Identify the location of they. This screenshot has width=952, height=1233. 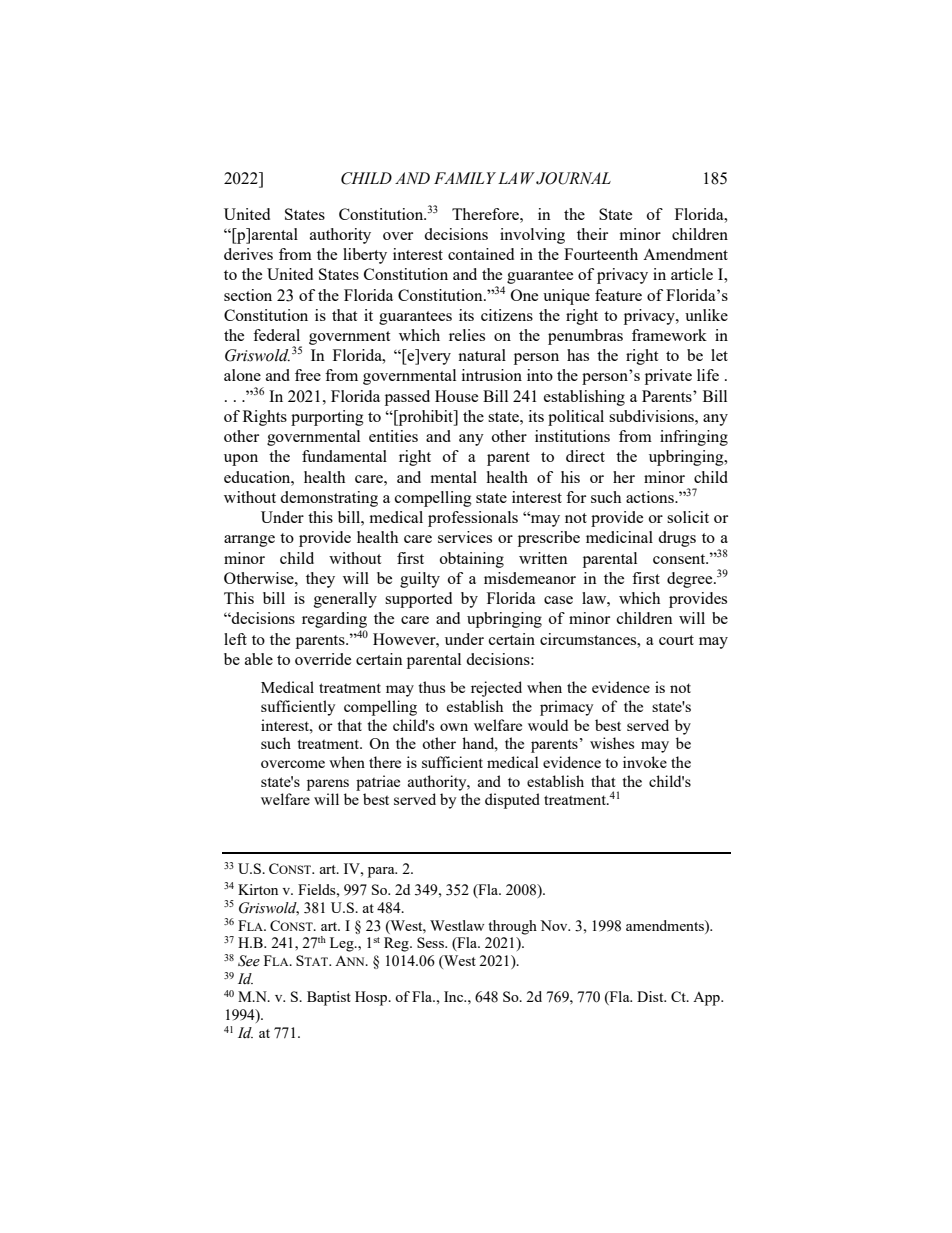
(320, 580).
